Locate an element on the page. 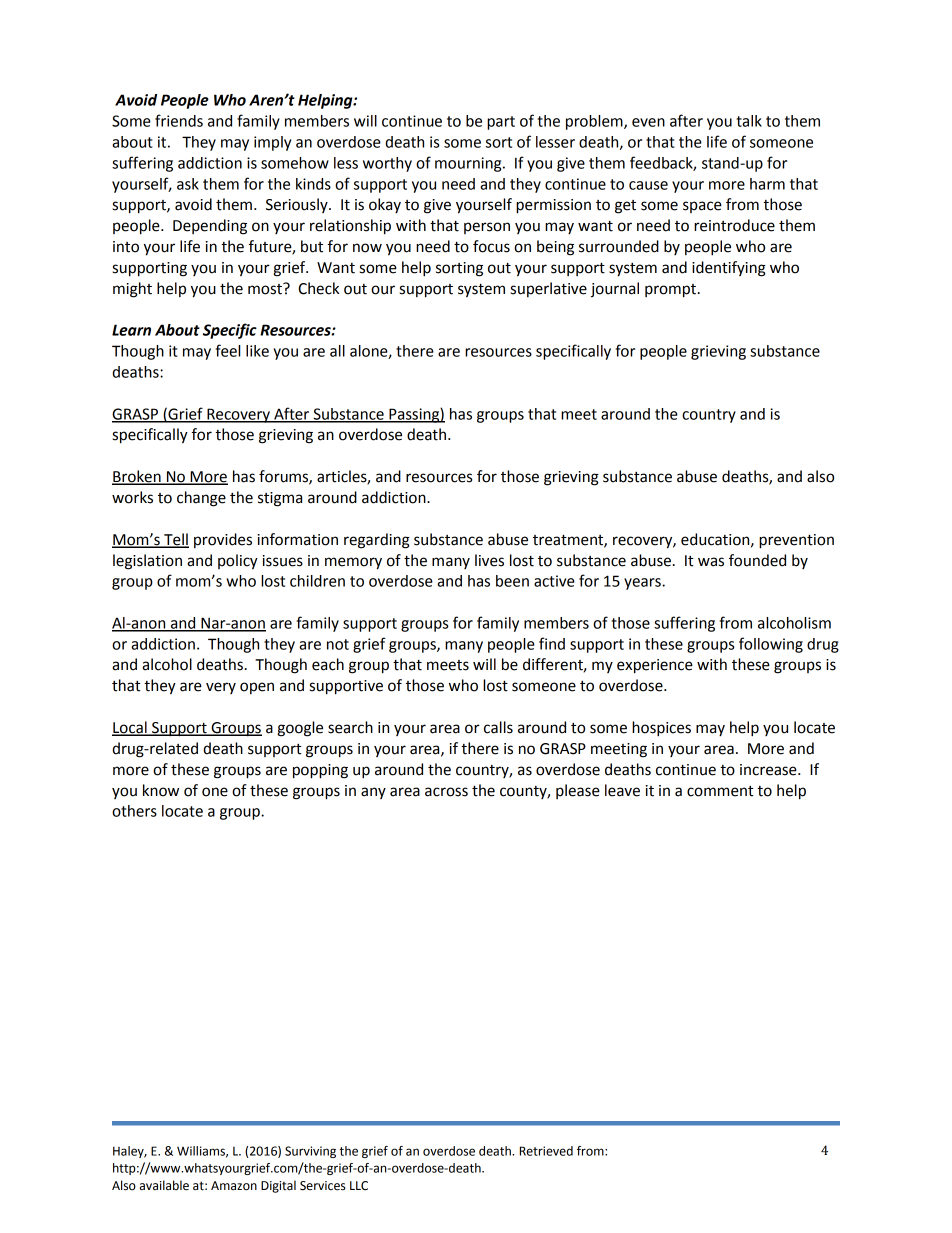 The width and height of the image is (952, 1233). worthy is located at coordinates (387, 164).
